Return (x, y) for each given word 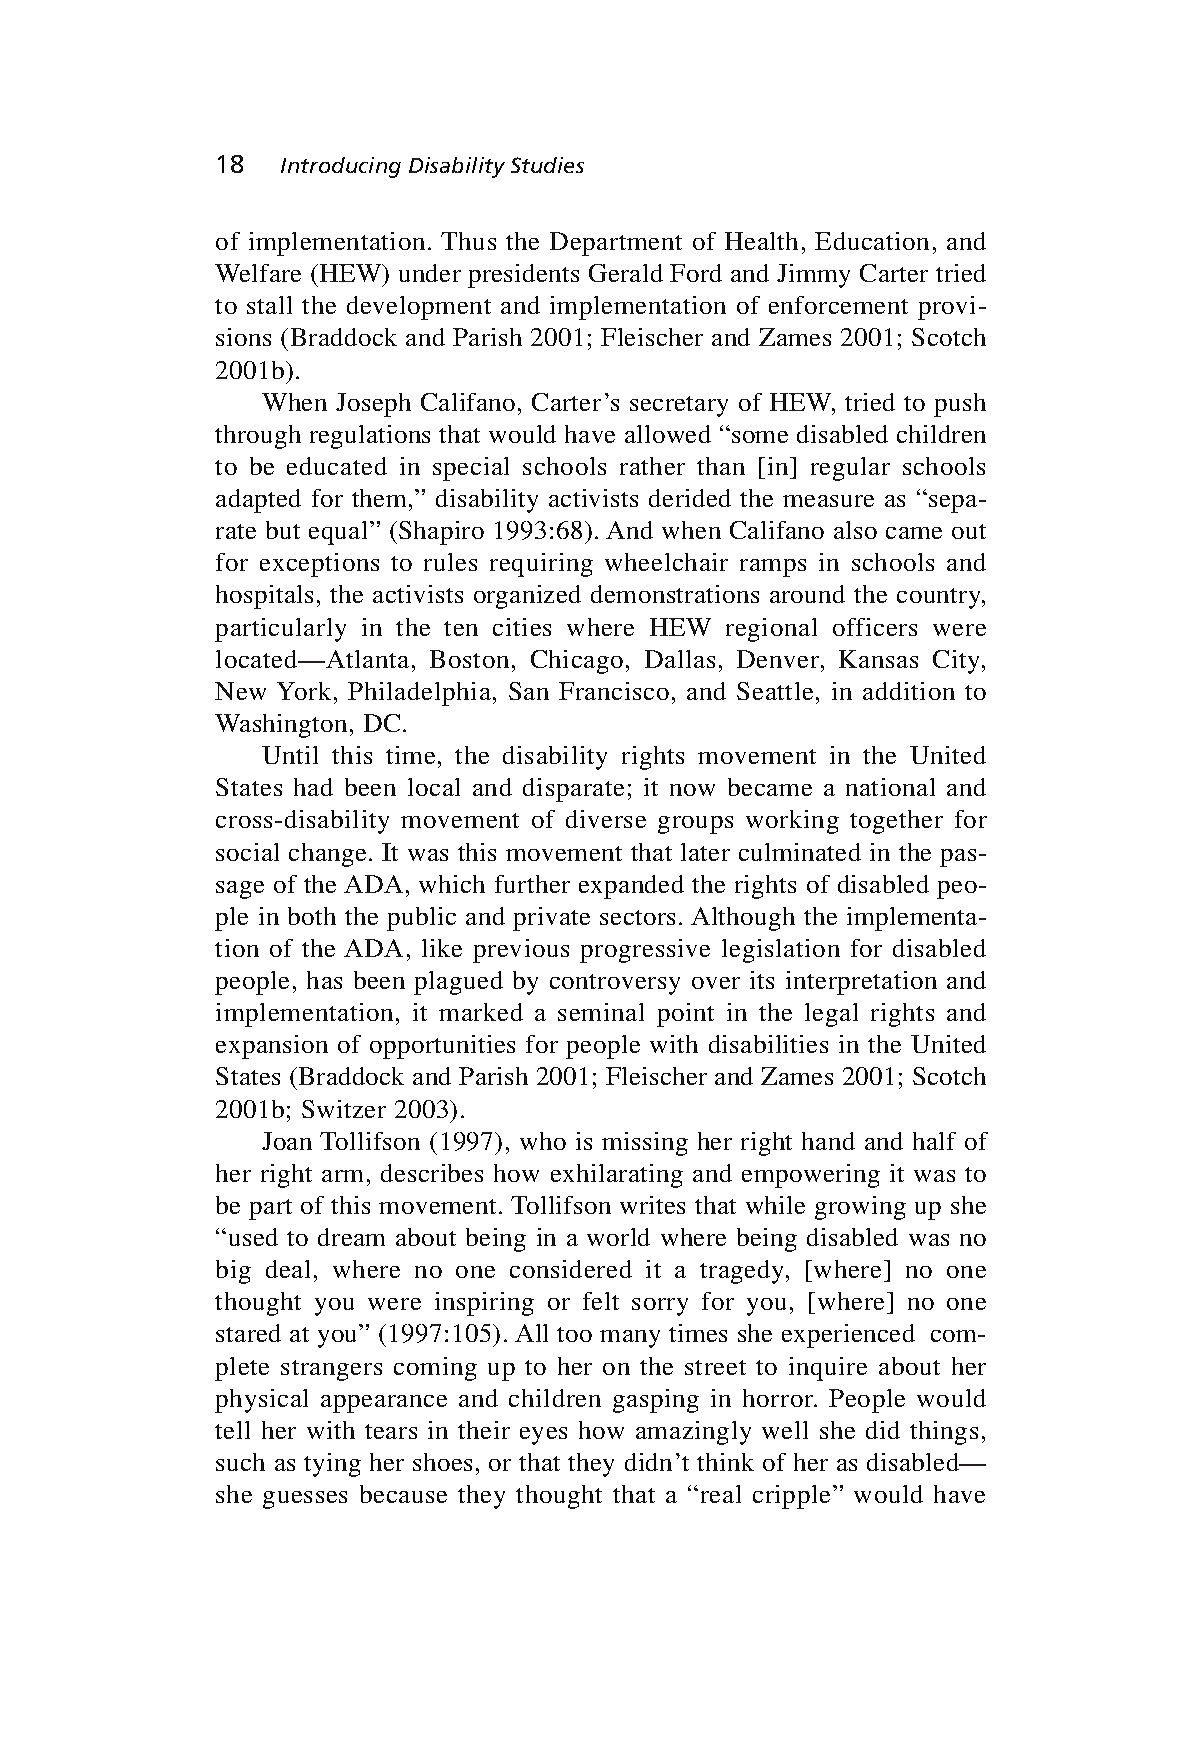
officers (875, 627)
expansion (272, 1047)
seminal (601, 1012)
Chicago (577, 662)
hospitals (264, 597)
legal (831, 1015)
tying (332, 1465)
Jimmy (813, 276)
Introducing (341, 167)
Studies (547, 165)
